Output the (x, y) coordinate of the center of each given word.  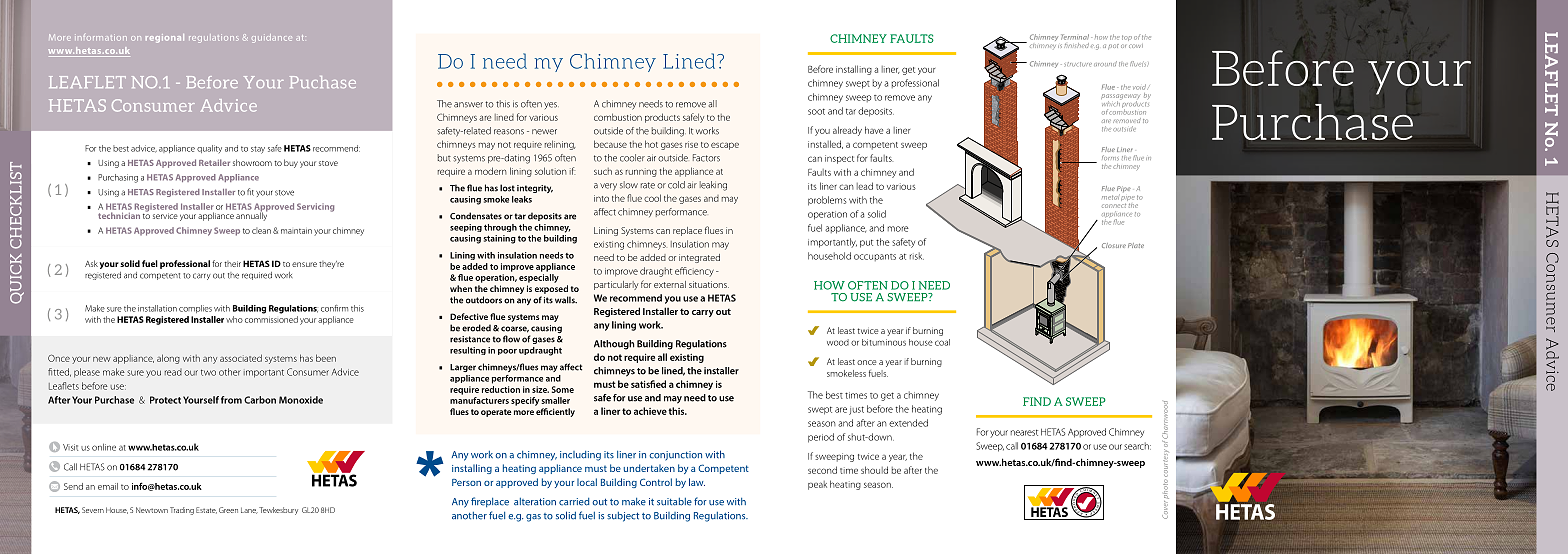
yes (551, 105)
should (874, 470)
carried (574, 502)
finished (1076, 45)
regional (165, 38)
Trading (182, 511)
